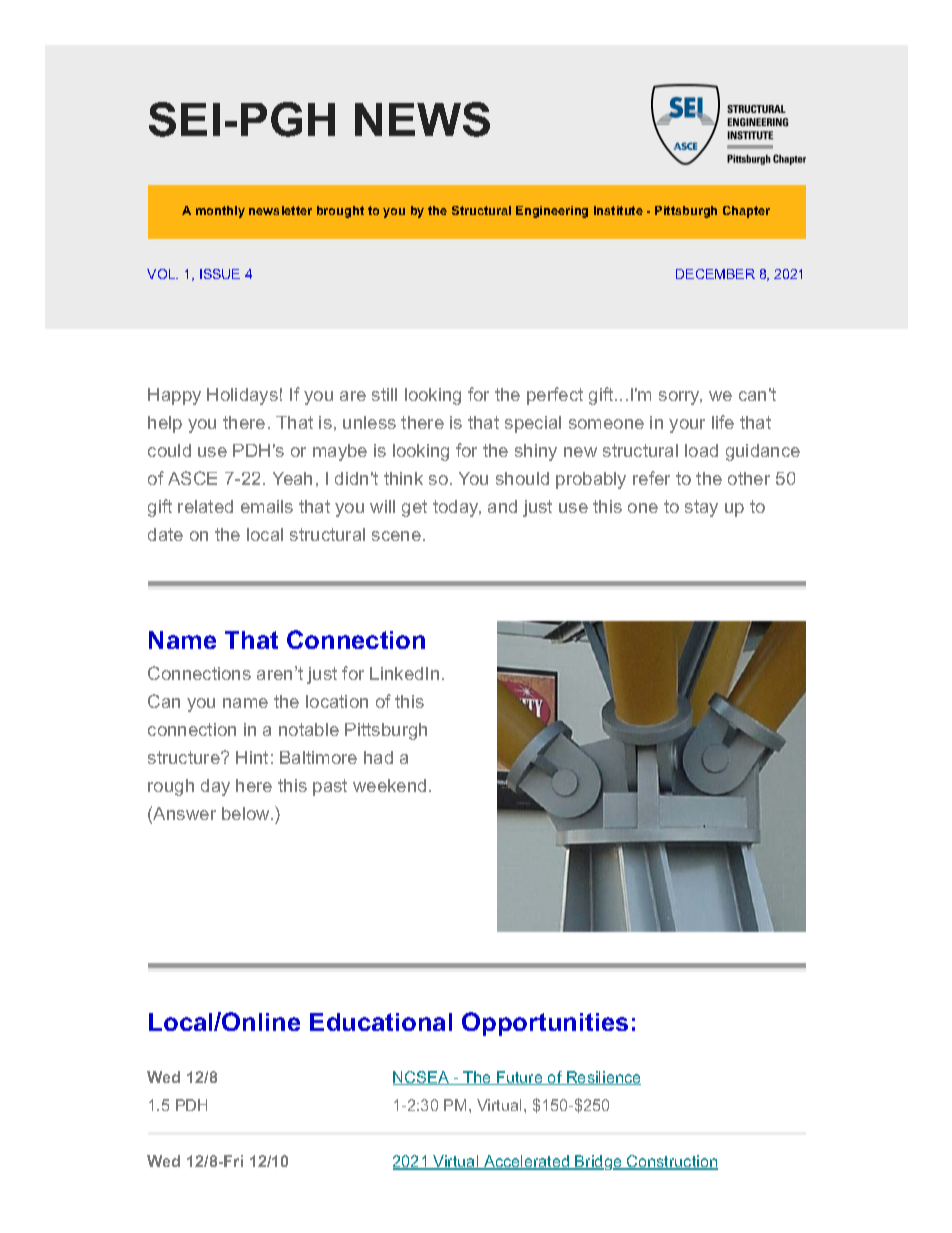  I want to click on Construction, so click(671, 1162).
